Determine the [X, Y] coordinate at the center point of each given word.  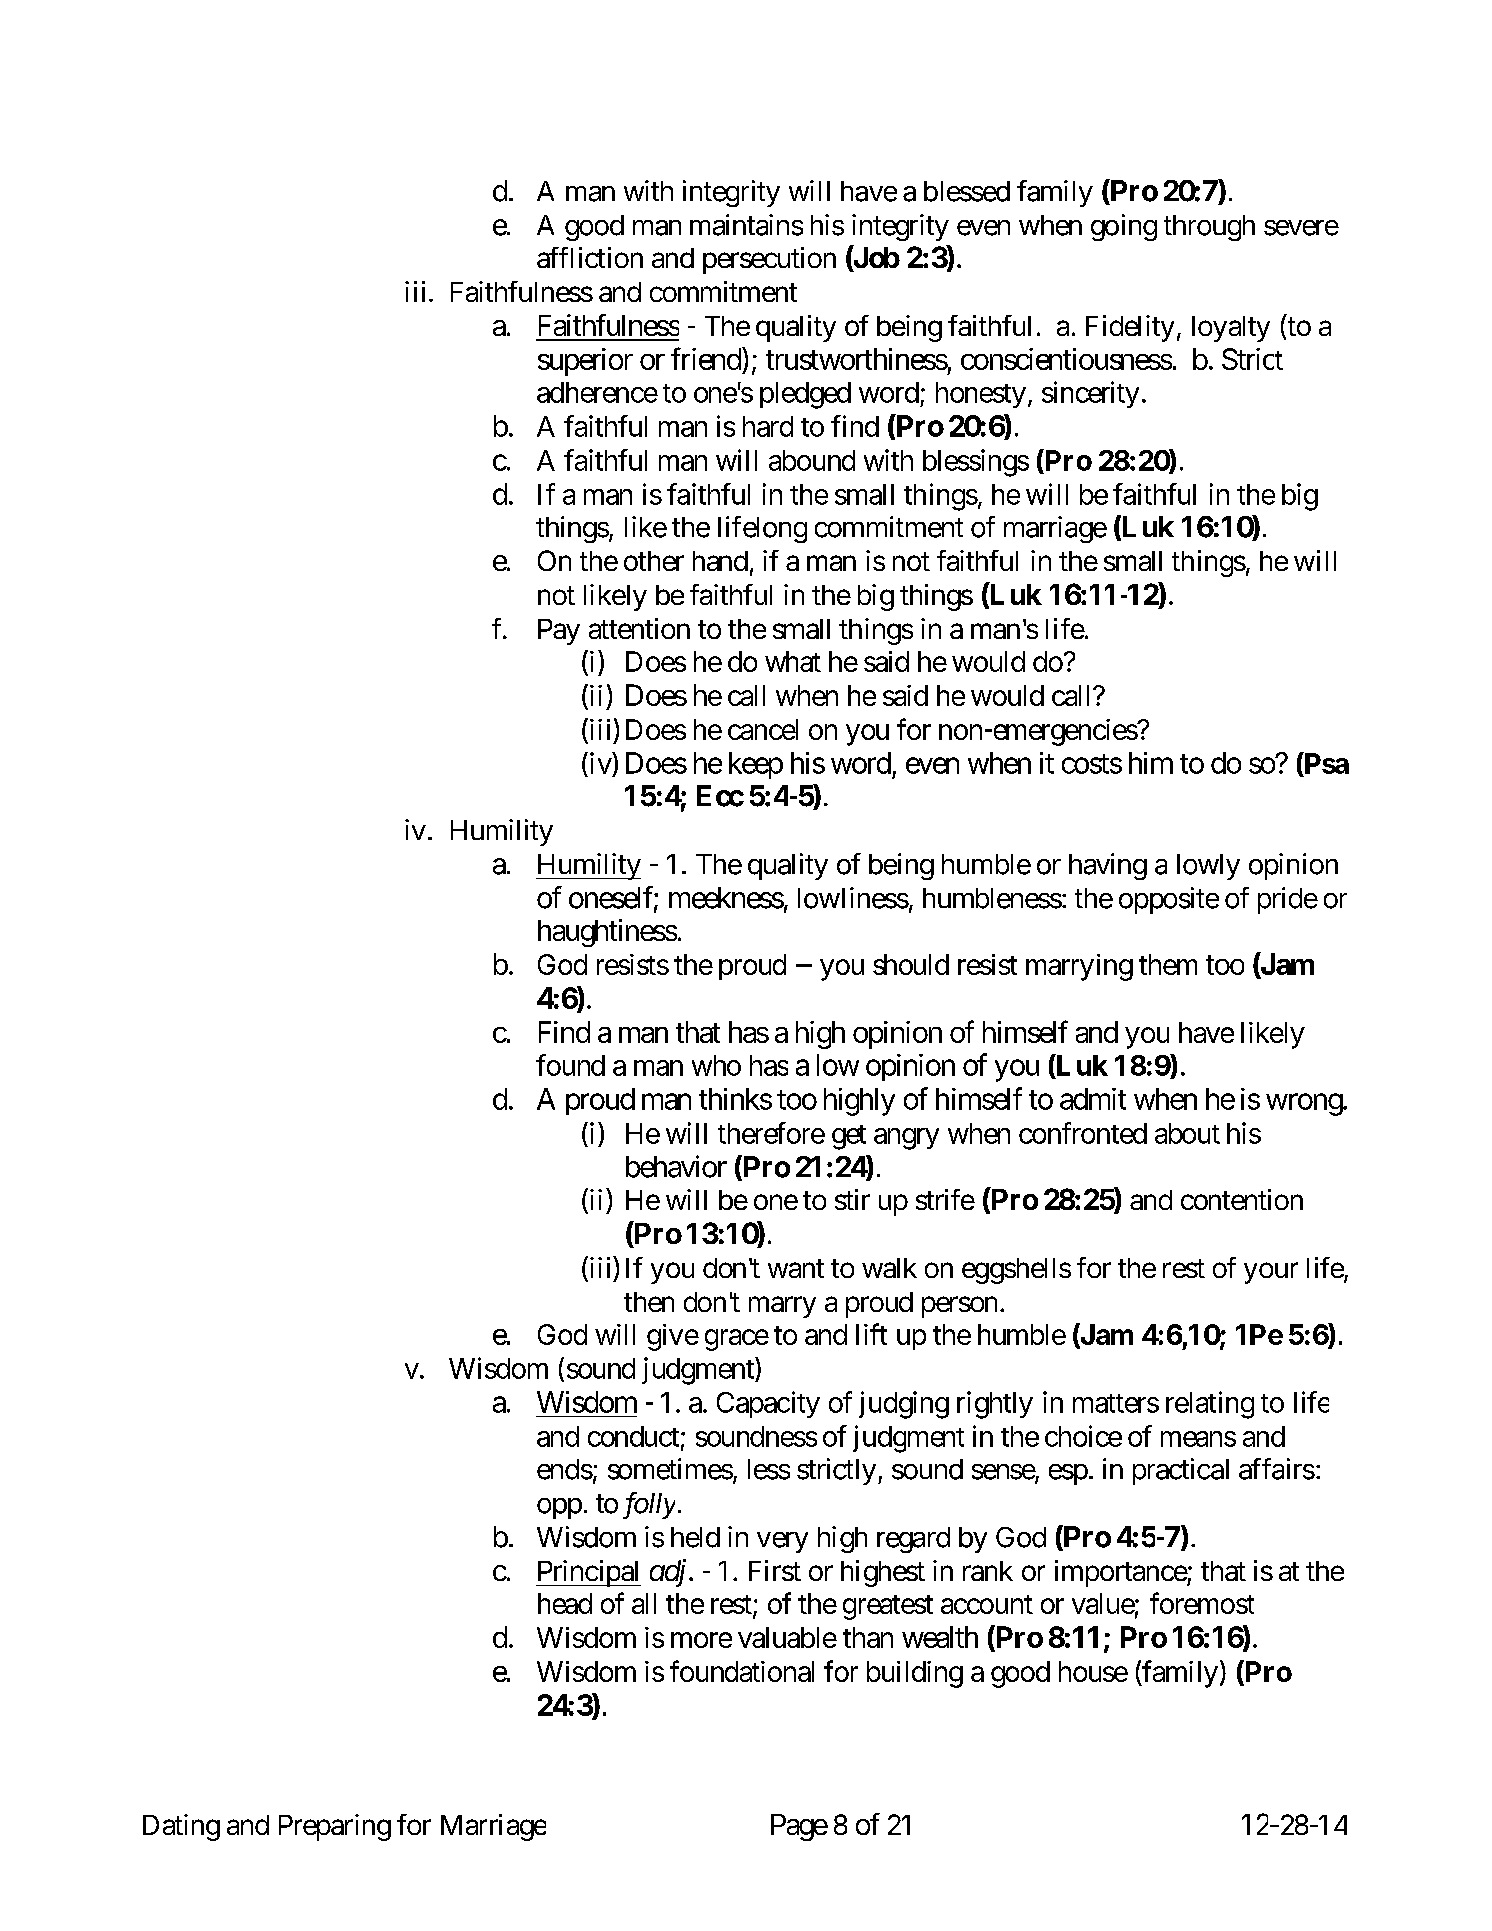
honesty [981, 395]
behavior [676, 1166]
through [1209, 228]
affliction [590, 257]
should [911, 964]
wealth [940, 1637]
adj [668, 1573]
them [1168, 964]
